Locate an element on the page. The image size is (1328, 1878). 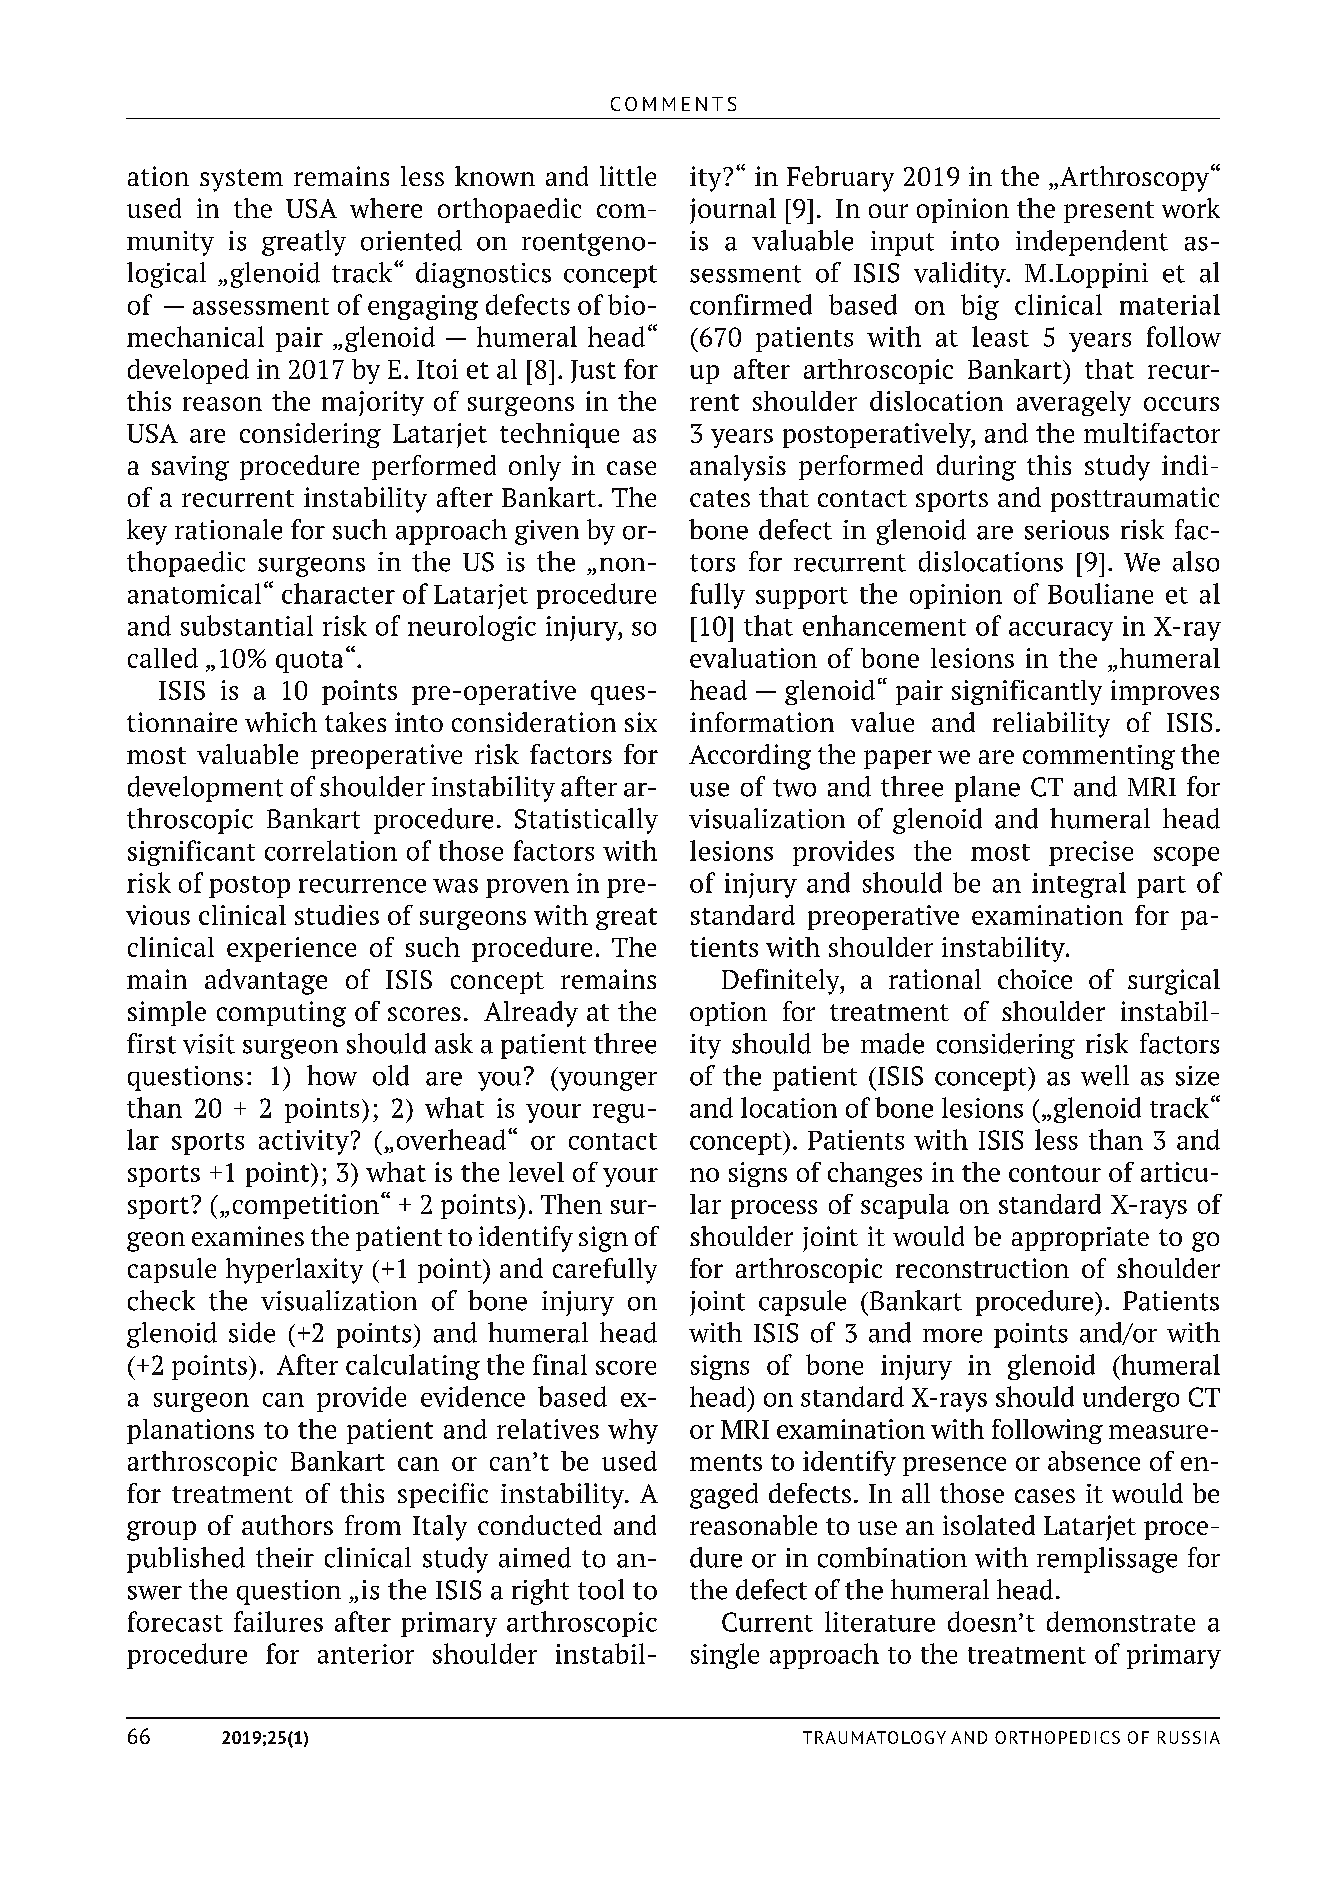
saving is located at coordinates (190, 468).
